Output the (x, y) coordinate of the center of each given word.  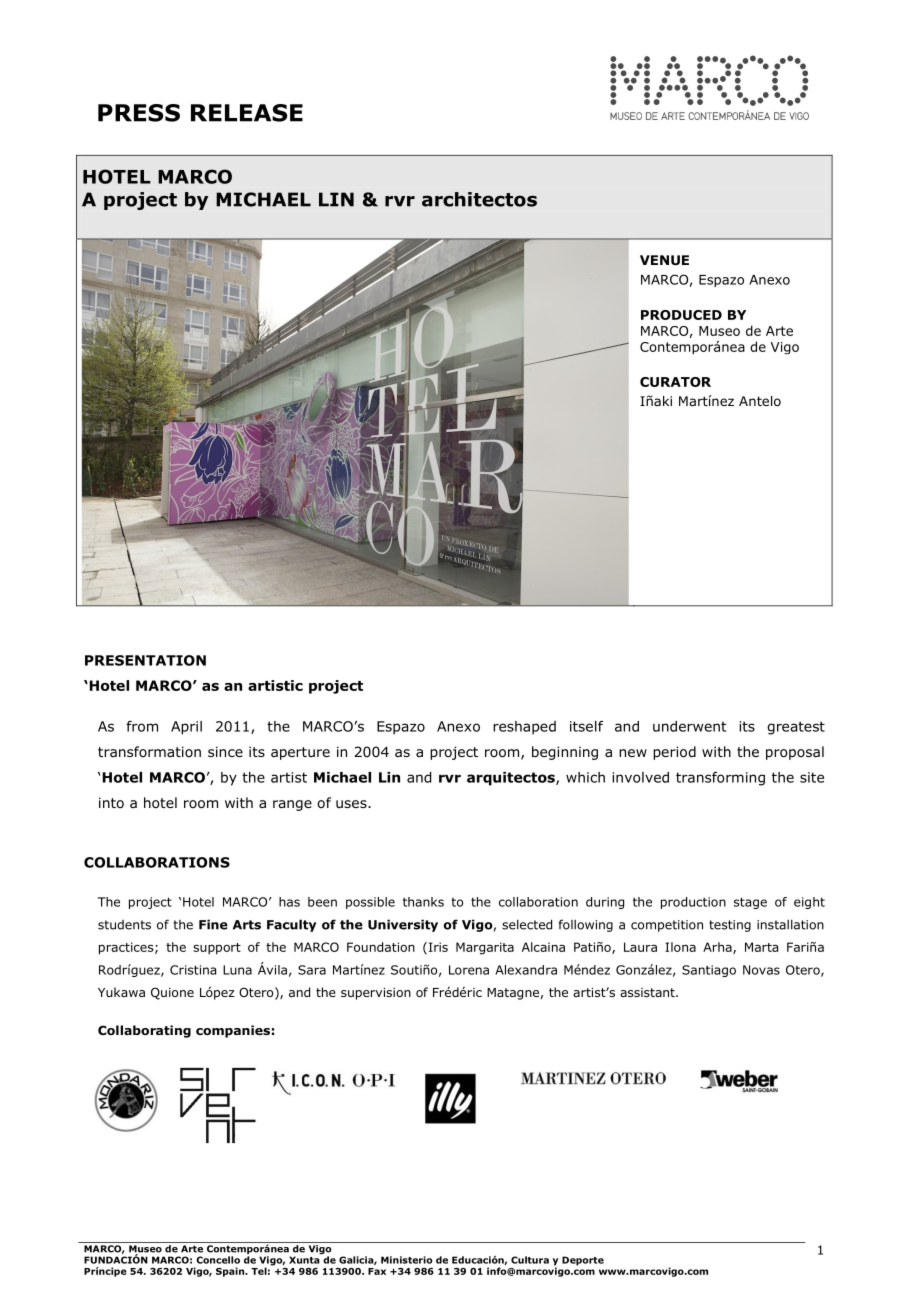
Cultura (530, 1260)
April (186, 728)
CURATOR (675, 382)
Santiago (709, 971)
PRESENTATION (145, 660)
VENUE (664, 260)
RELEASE (247, 113)
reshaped (524, 728)
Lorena (469, 970)
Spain (231, 1272)
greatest (796, 728)
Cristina (193, 970)
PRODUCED (681, 315)
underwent (690, 726)
